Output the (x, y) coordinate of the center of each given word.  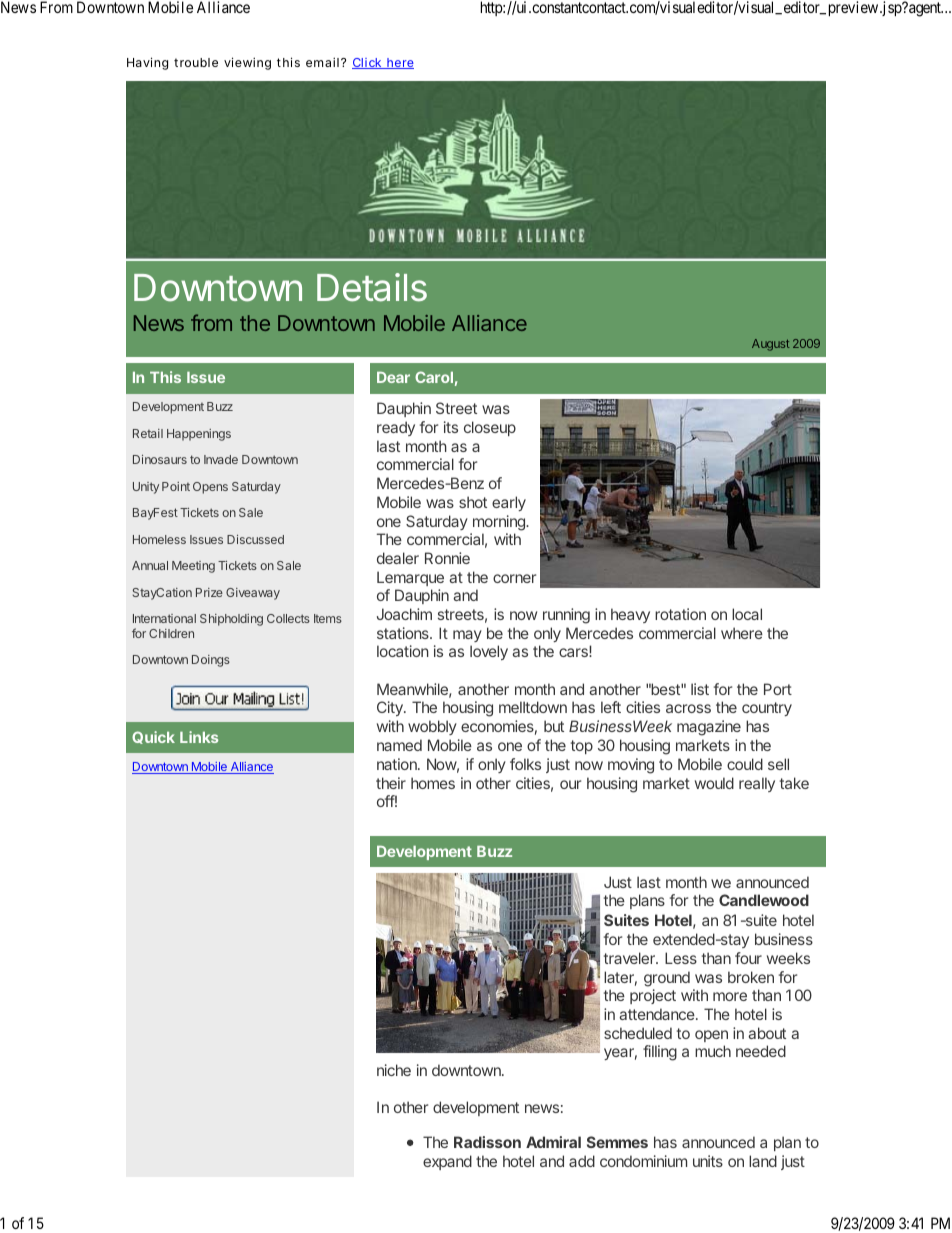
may (467, 636)
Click (368, 63)
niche (394, 1070)
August (771, 345)
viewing (247, 63)
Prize (209, 592)
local (747, 614)
